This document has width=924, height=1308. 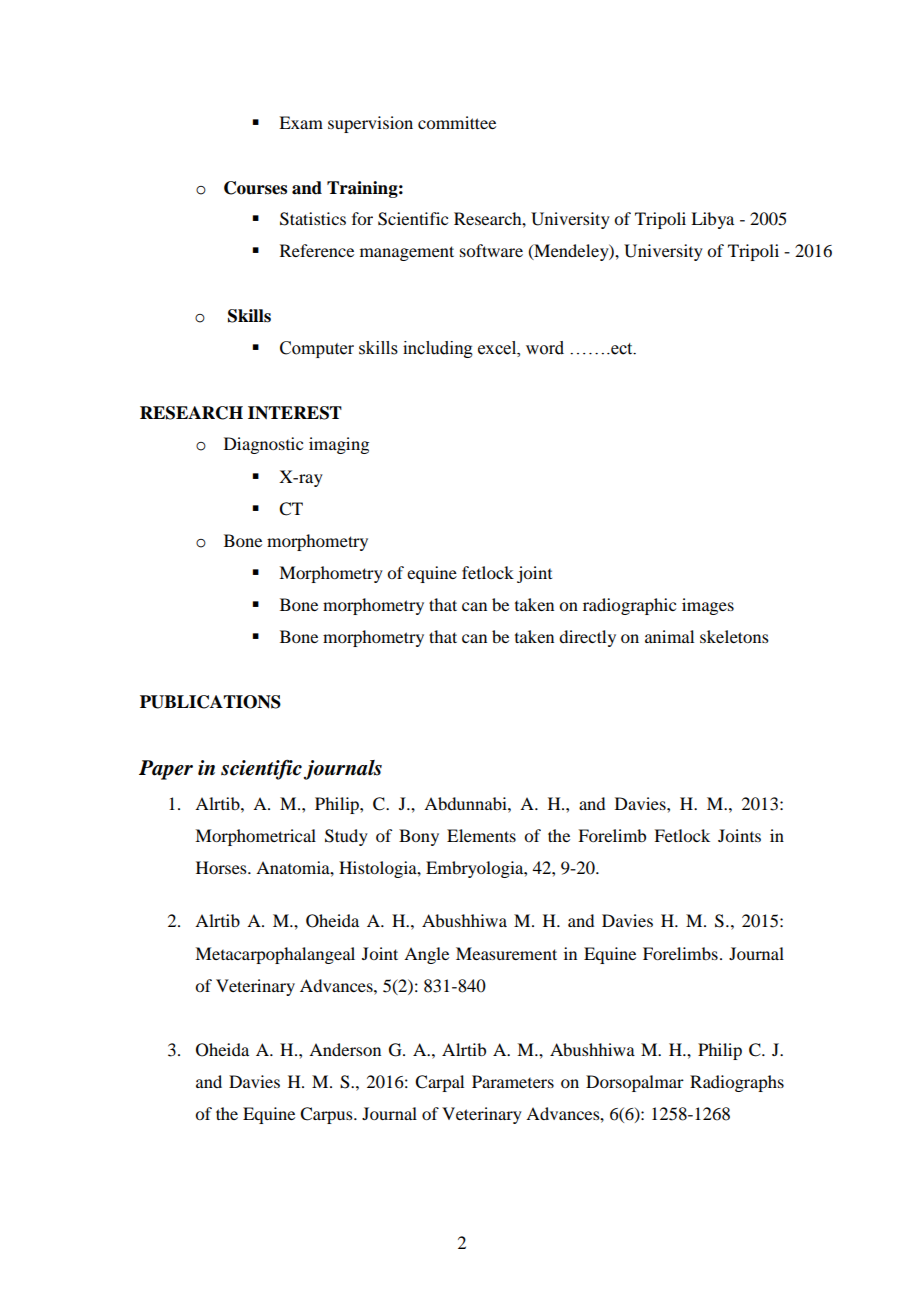 What do you see at coordinates (210, 702) in the document?
I see `PUBLICATIONS` at bounding box center [210, 702].
